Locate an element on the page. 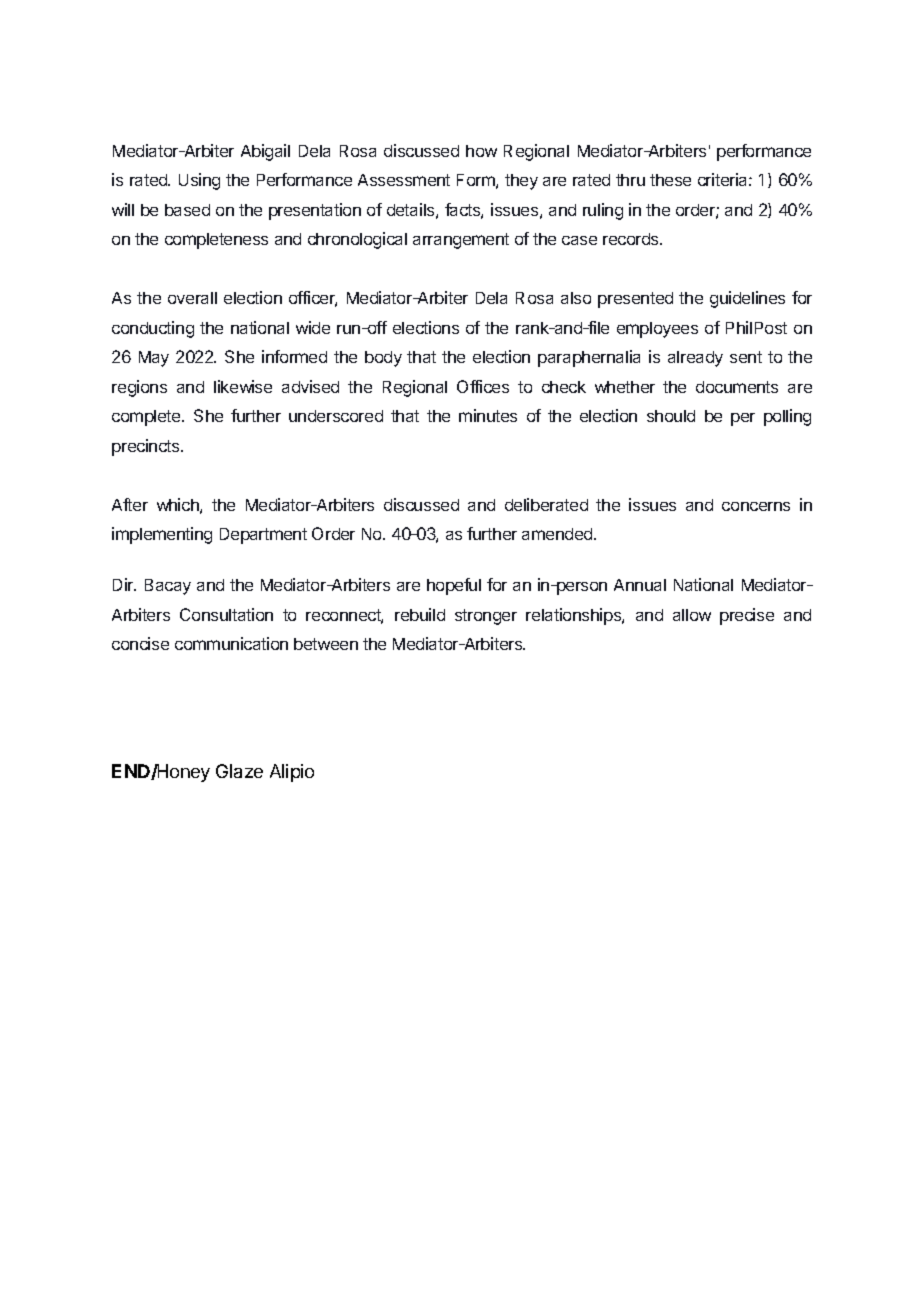 The height and width of the page is (1308, 924). how is located at coordinates (481, 151).
